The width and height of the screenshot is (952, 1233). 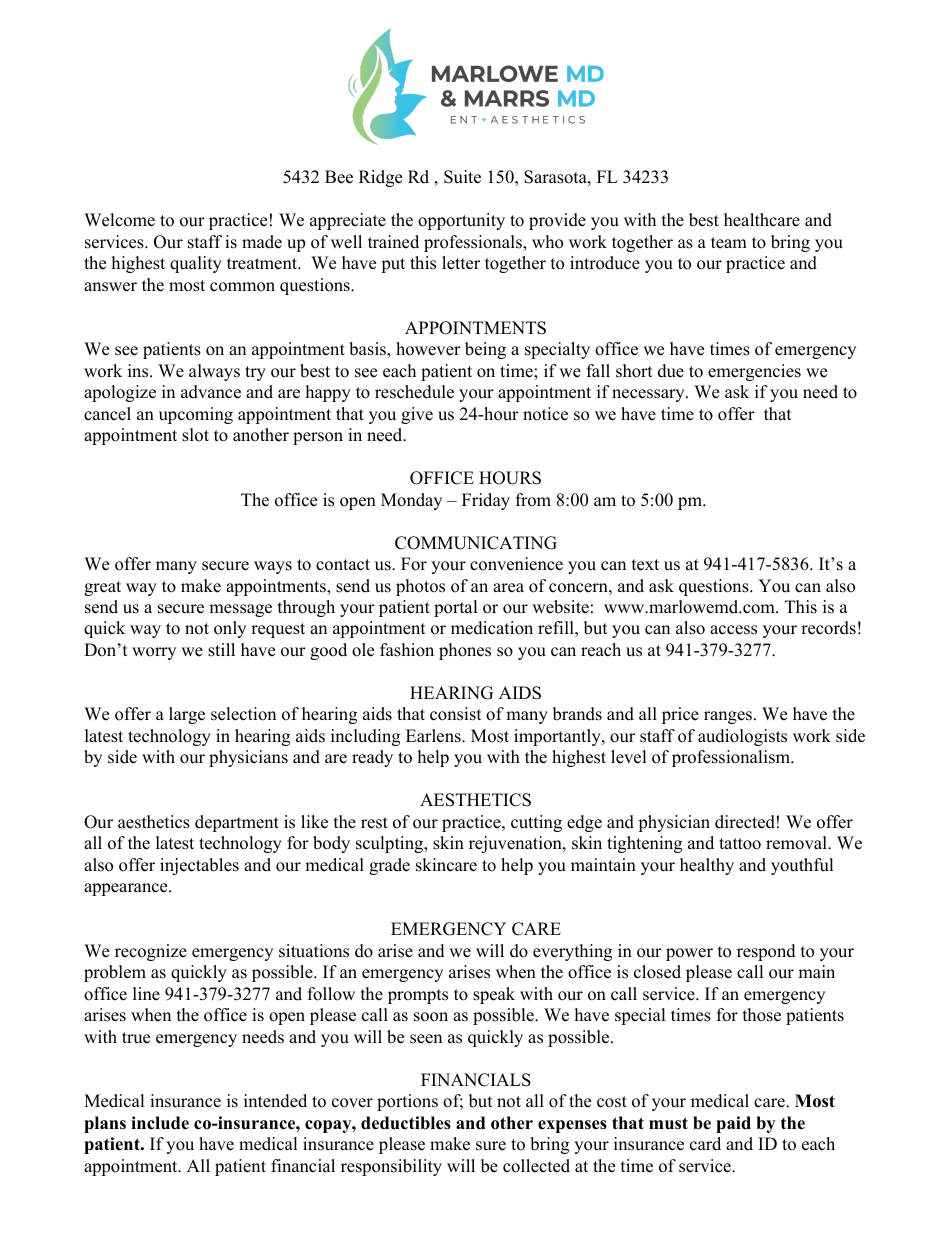 What do you see at coordinates (275, 1101) in the screenshot?
I see `intended` at bounding box center [275, 1101].
